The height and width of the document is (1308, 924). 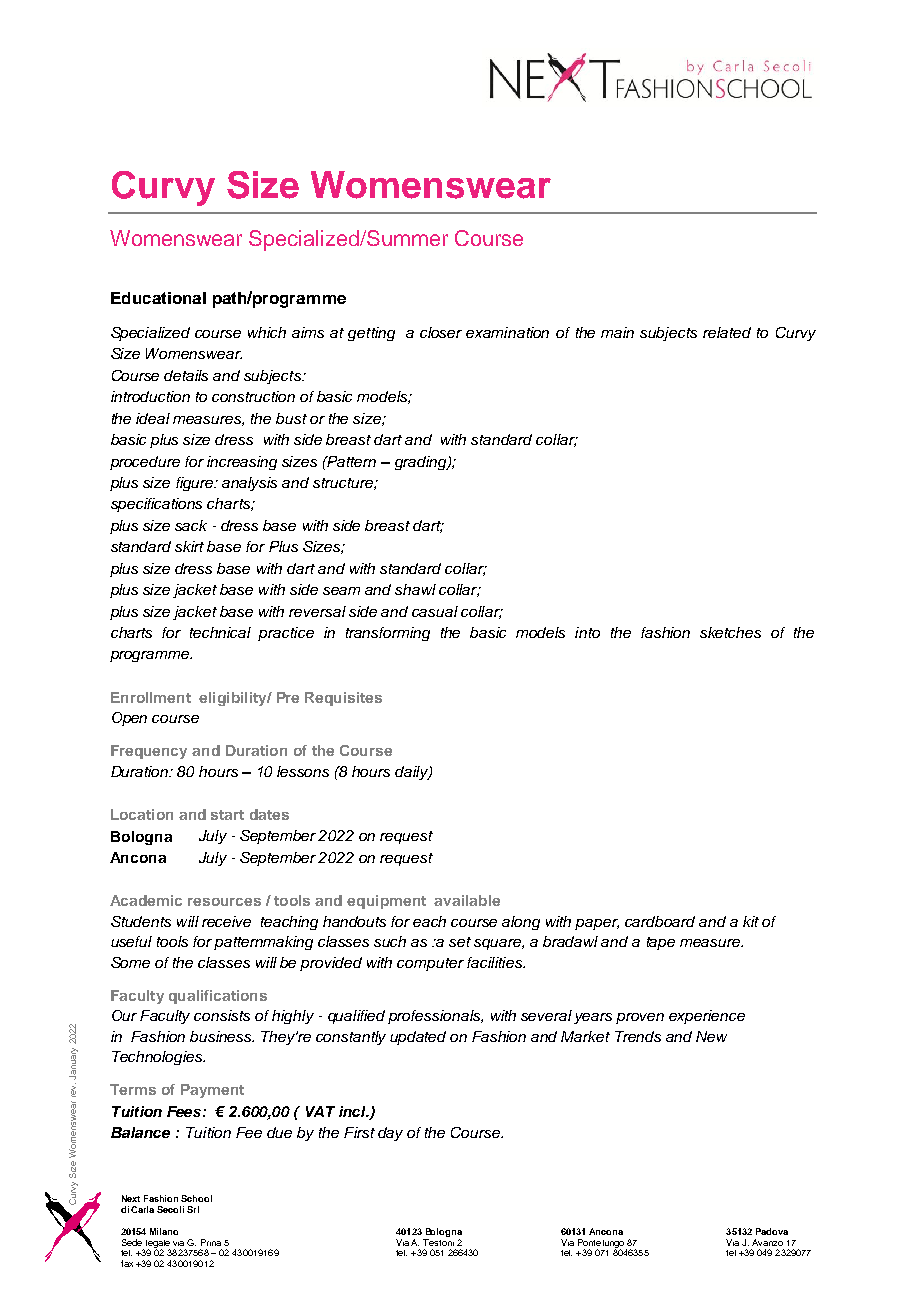 What do you see at coordinates (727, 332) in the document?
I see `related` at bounding box center [727, 332].
